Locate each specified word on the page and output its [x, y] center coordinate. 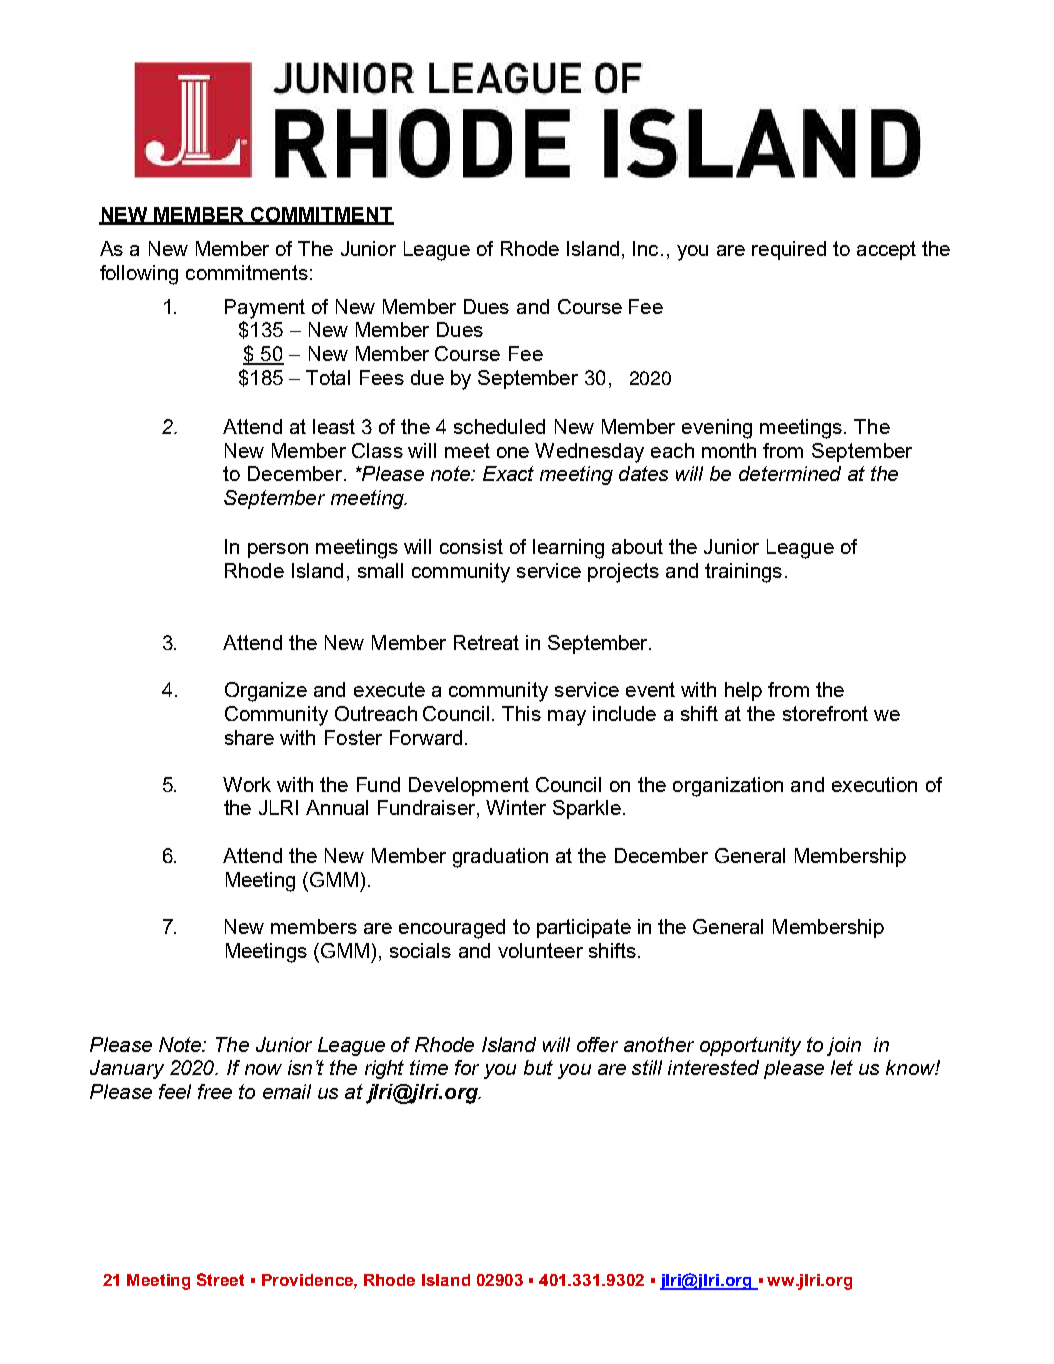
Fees [382, 377]
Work [247, 784]
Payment [265, 309]
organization [728, 787]
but [538, 1067]
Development [469, 786]
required [789, 250]
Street [220, 1279]
